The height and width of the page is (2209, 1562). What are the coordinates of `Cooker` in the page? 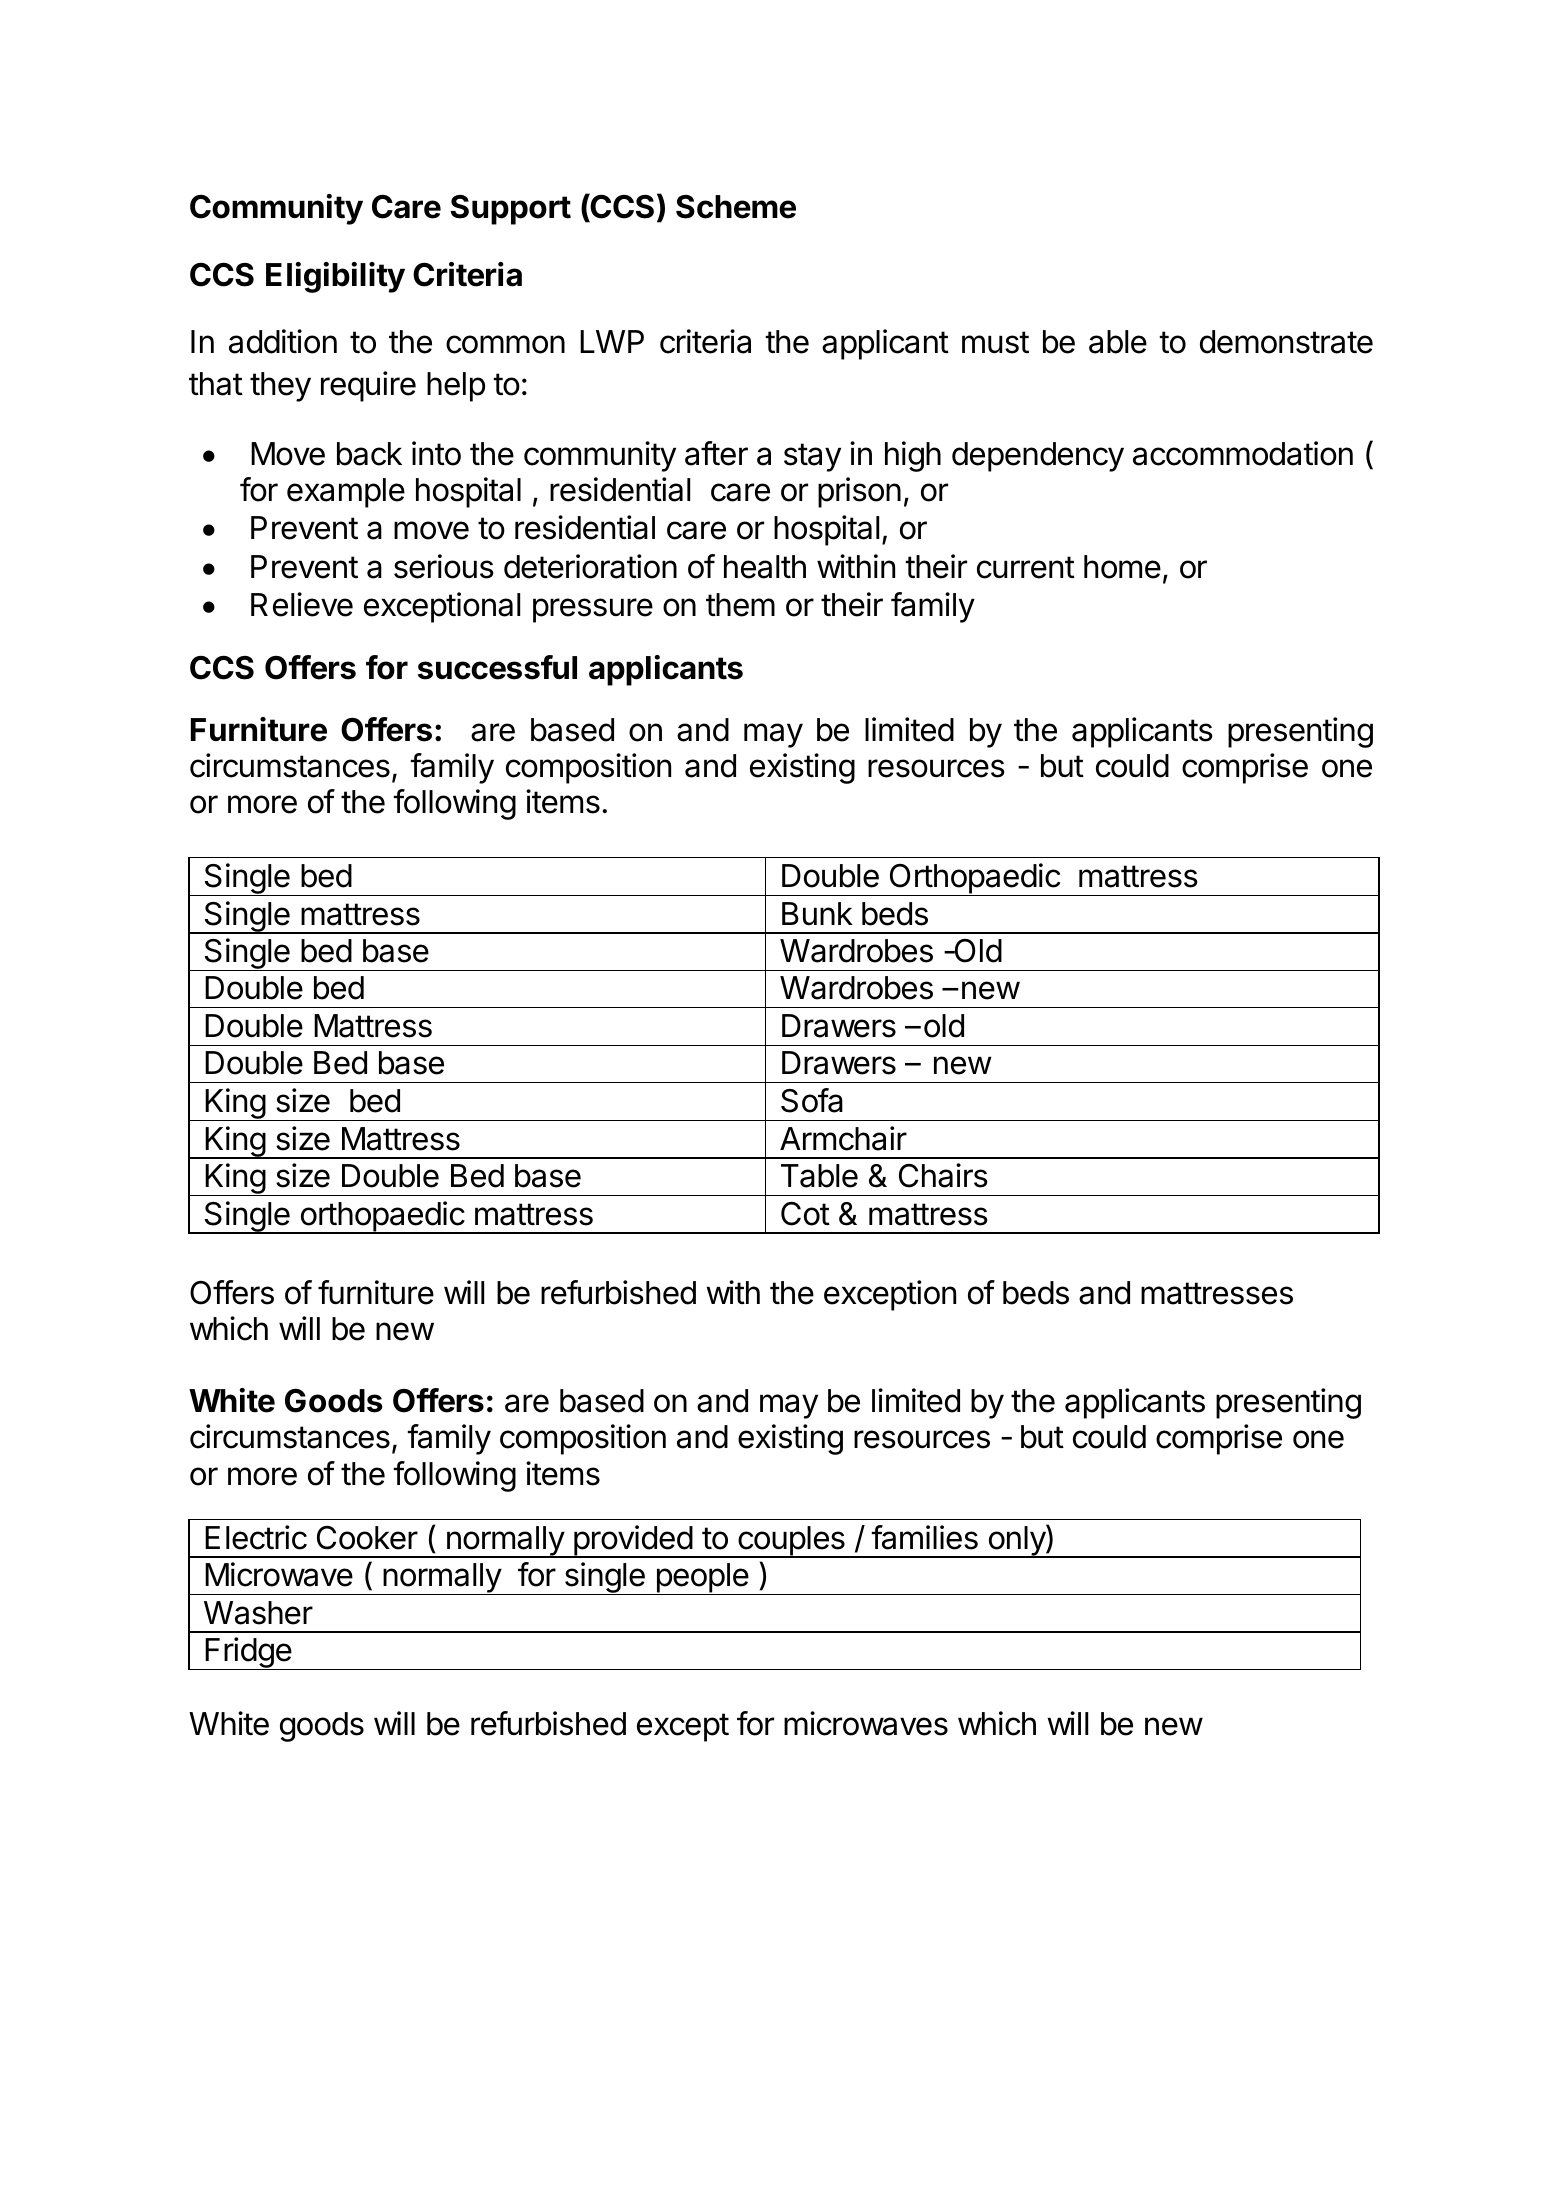 It's located at (367, 1538).
